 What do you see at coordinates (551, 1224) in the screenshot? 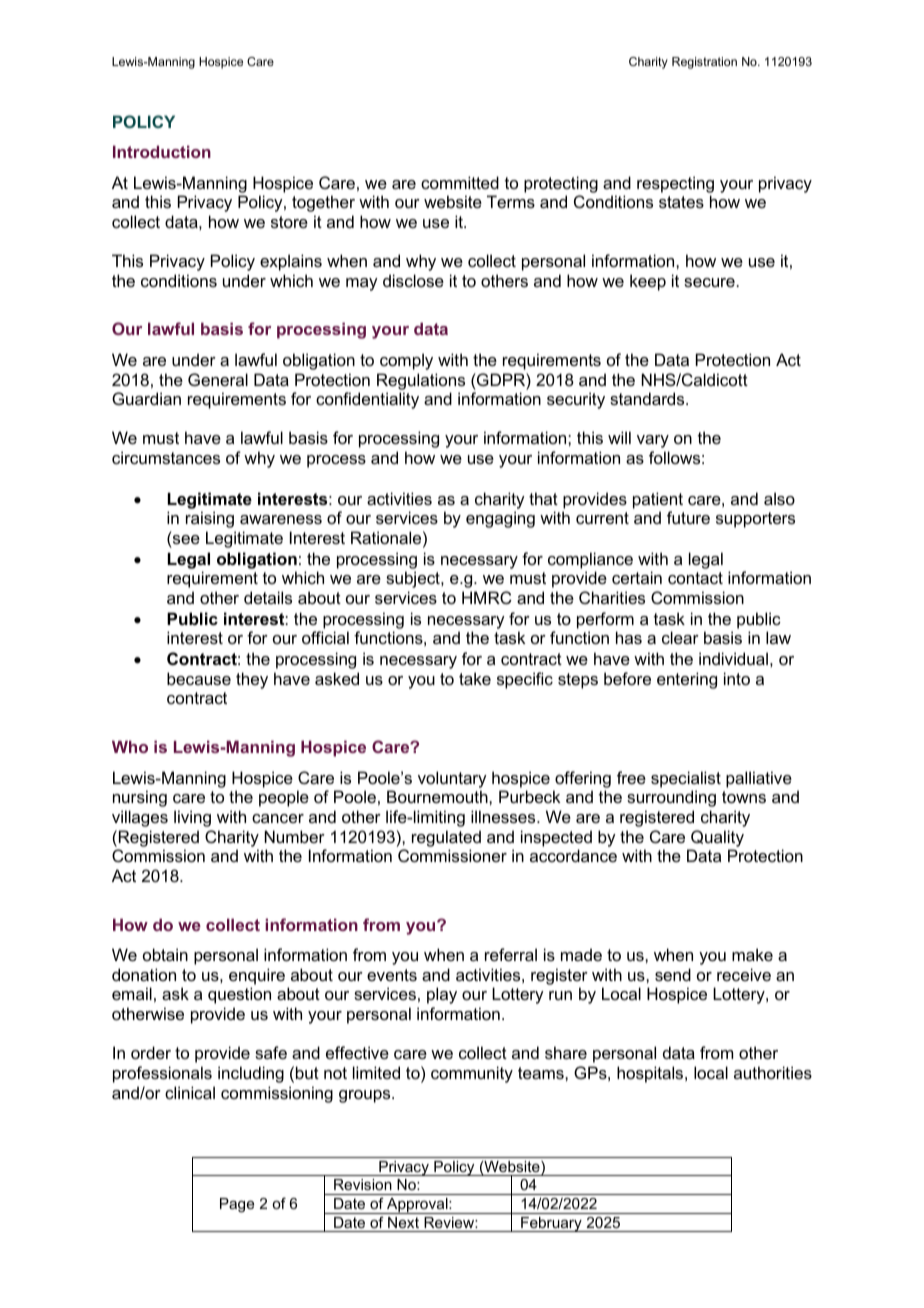
I see `February` at bounding box center [551, 1224].
